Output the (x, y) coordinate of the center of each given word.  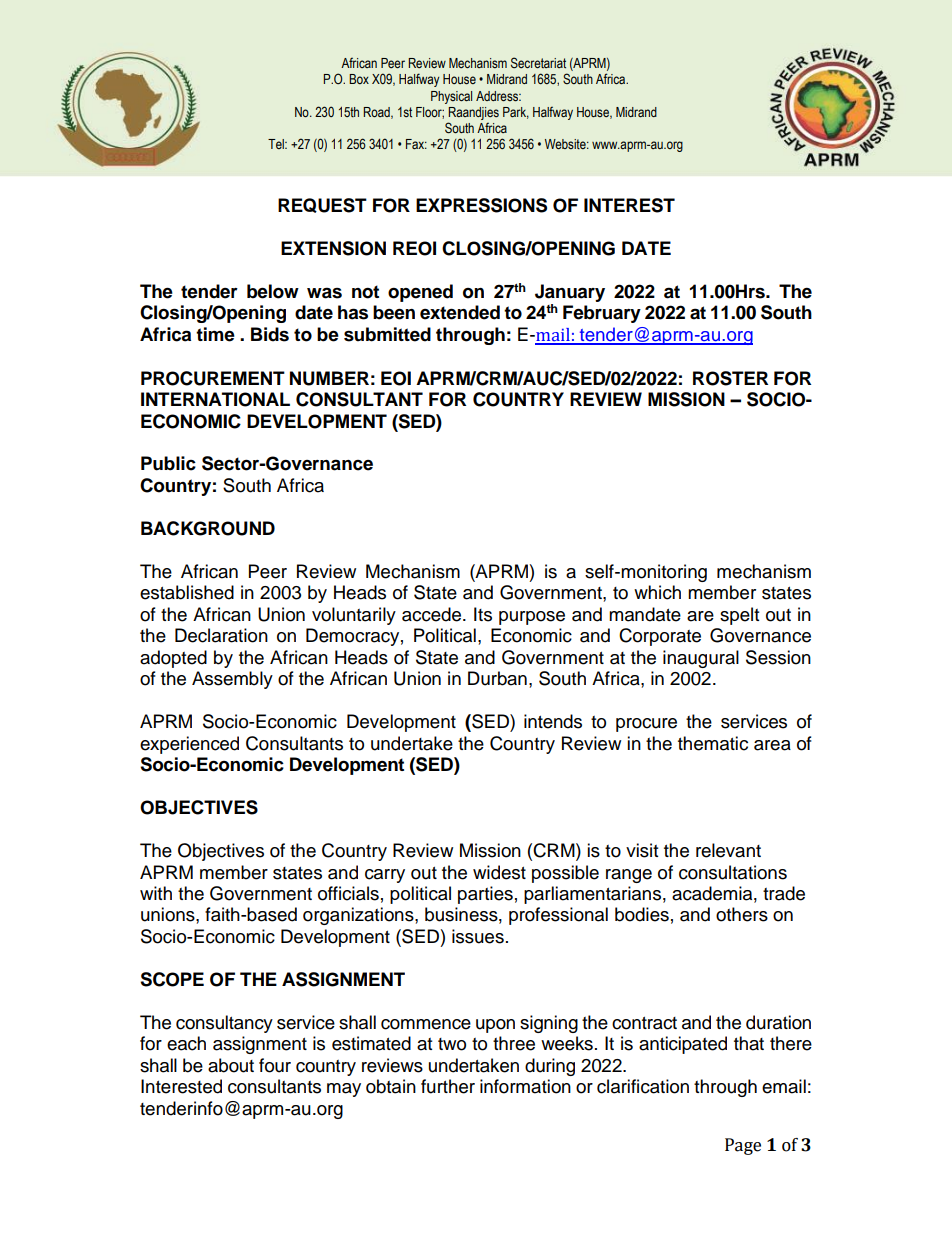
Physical (451, 97)
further (448, 1086)
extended (460, 312)
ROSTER (730, 378)
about (231, 1065)
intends (553, 721)
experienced (189, 745)
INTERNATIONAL (215, 399)
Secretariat (538, 63)
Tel (277, 144)
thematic (713, 743)
